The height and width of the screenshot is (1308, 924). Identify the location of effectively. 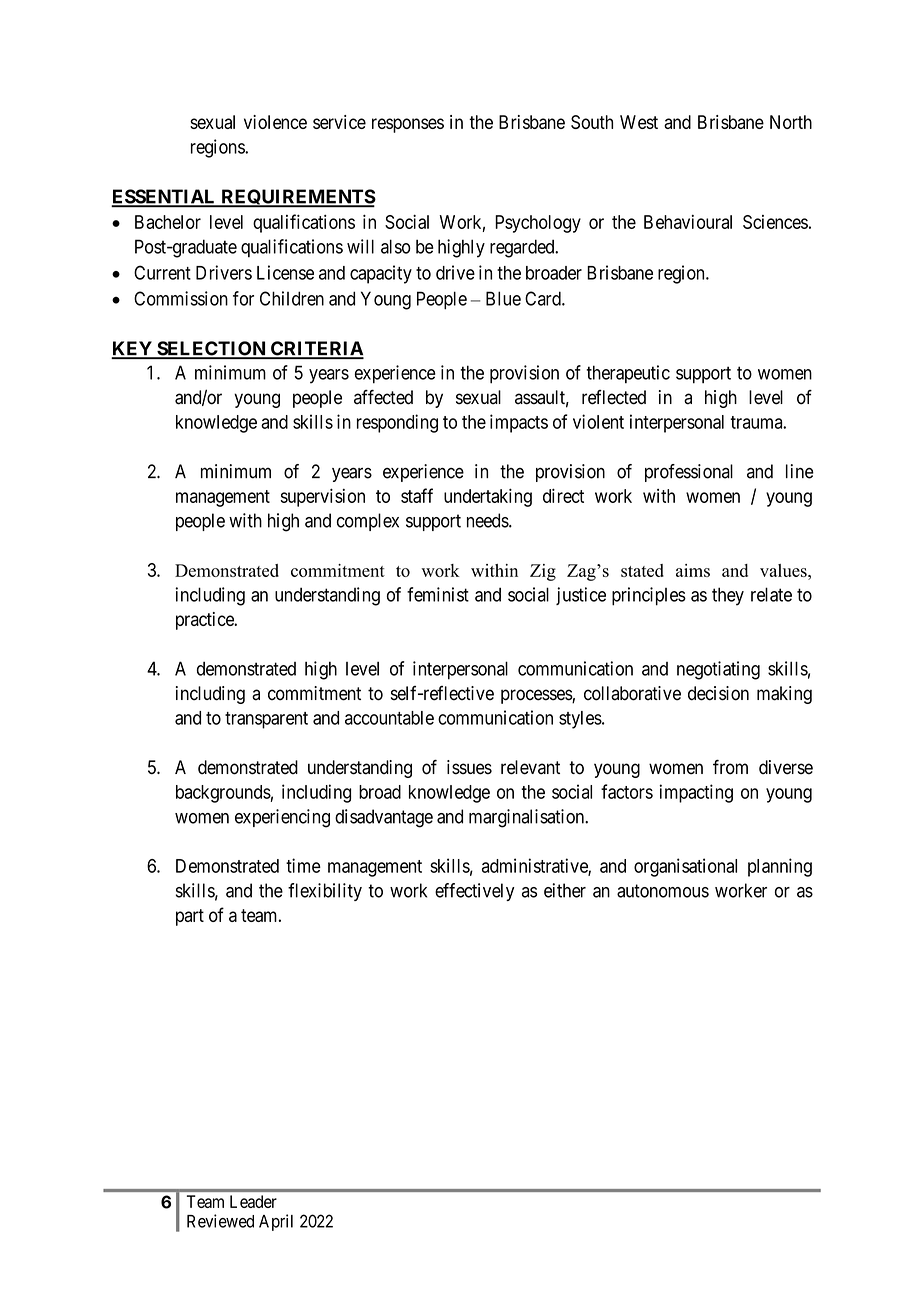
(474, 892).
